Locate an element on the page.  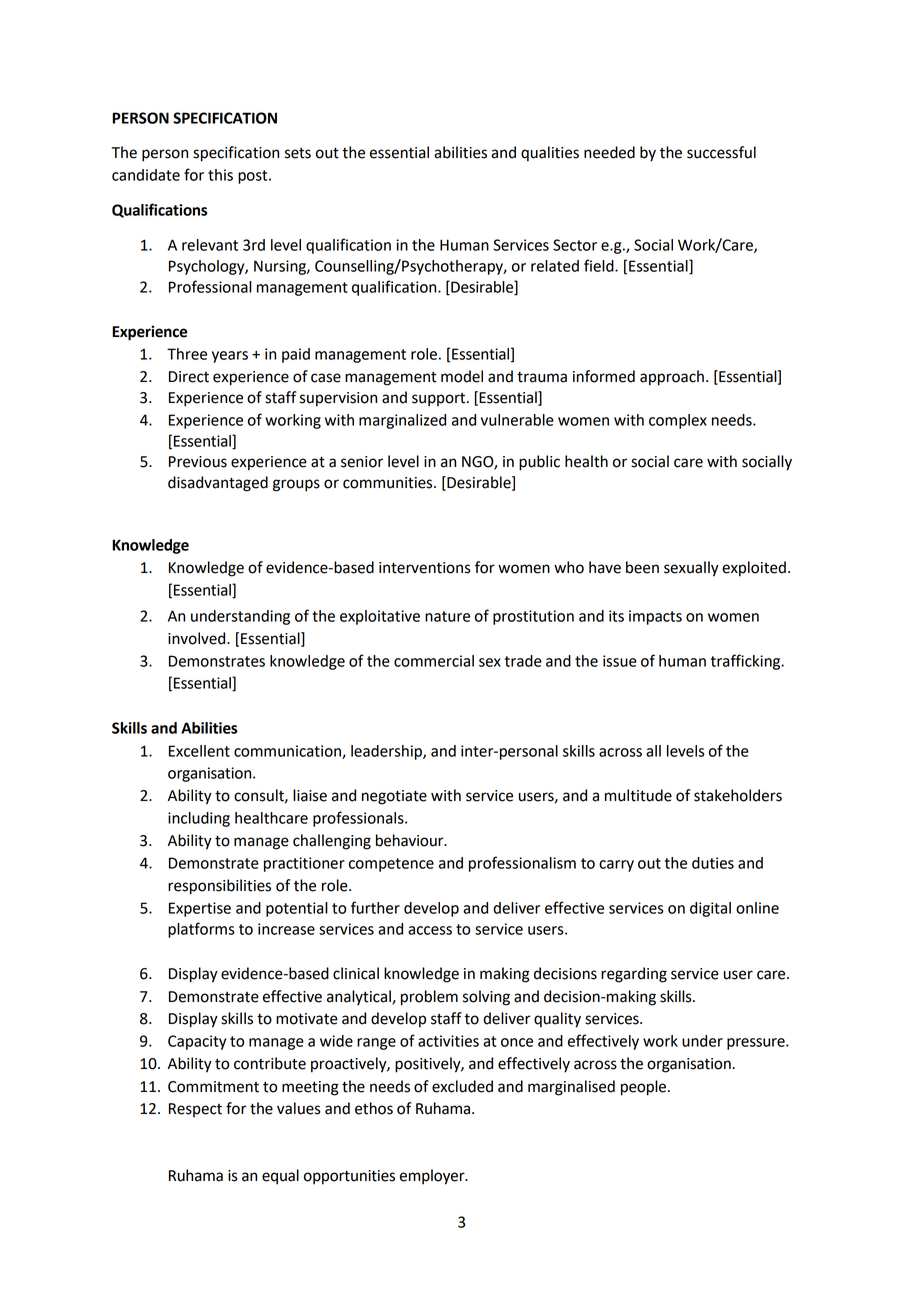
digital is located at coordinates (710, 909).
